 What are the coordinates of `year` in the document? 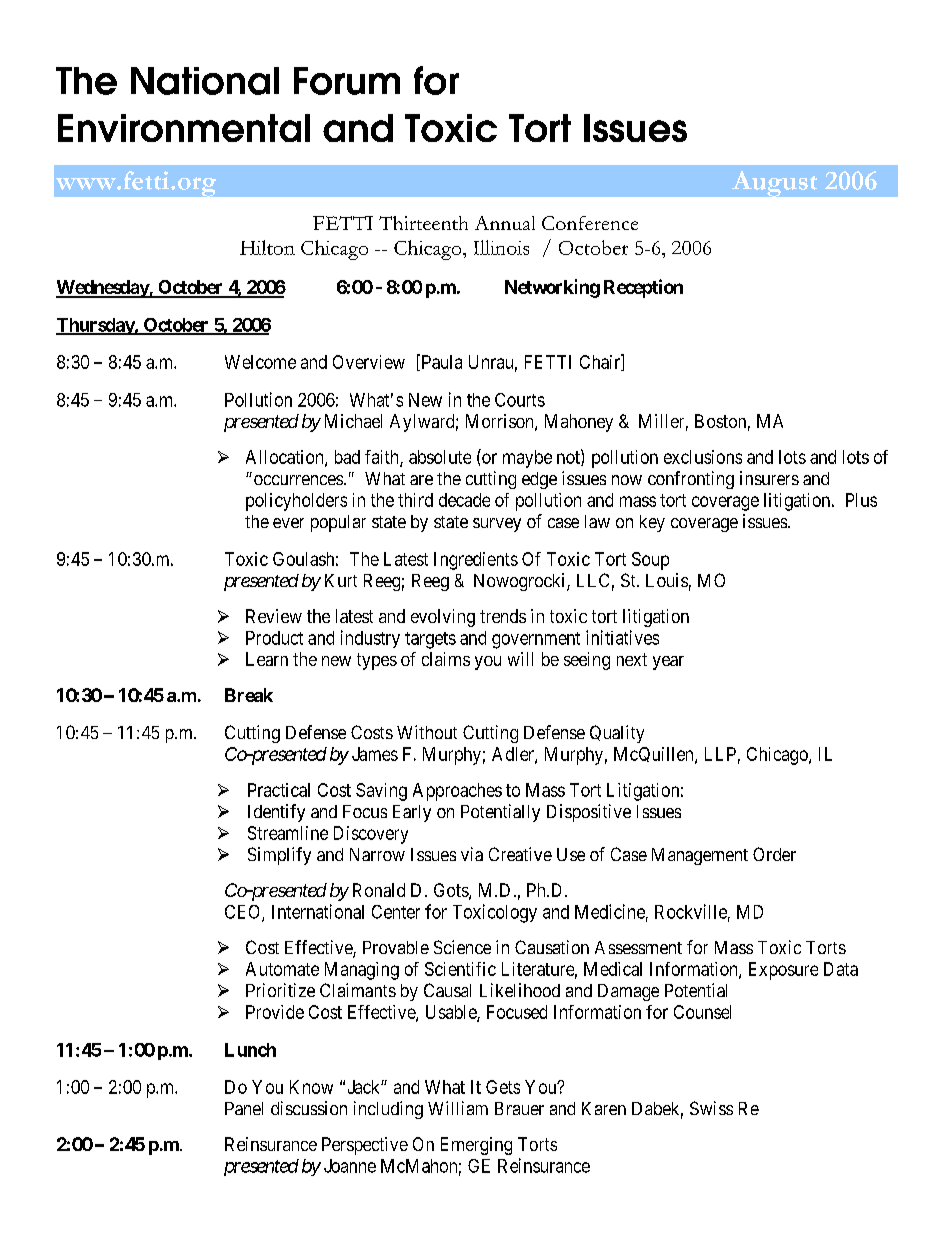 It's located at (668, 663).
